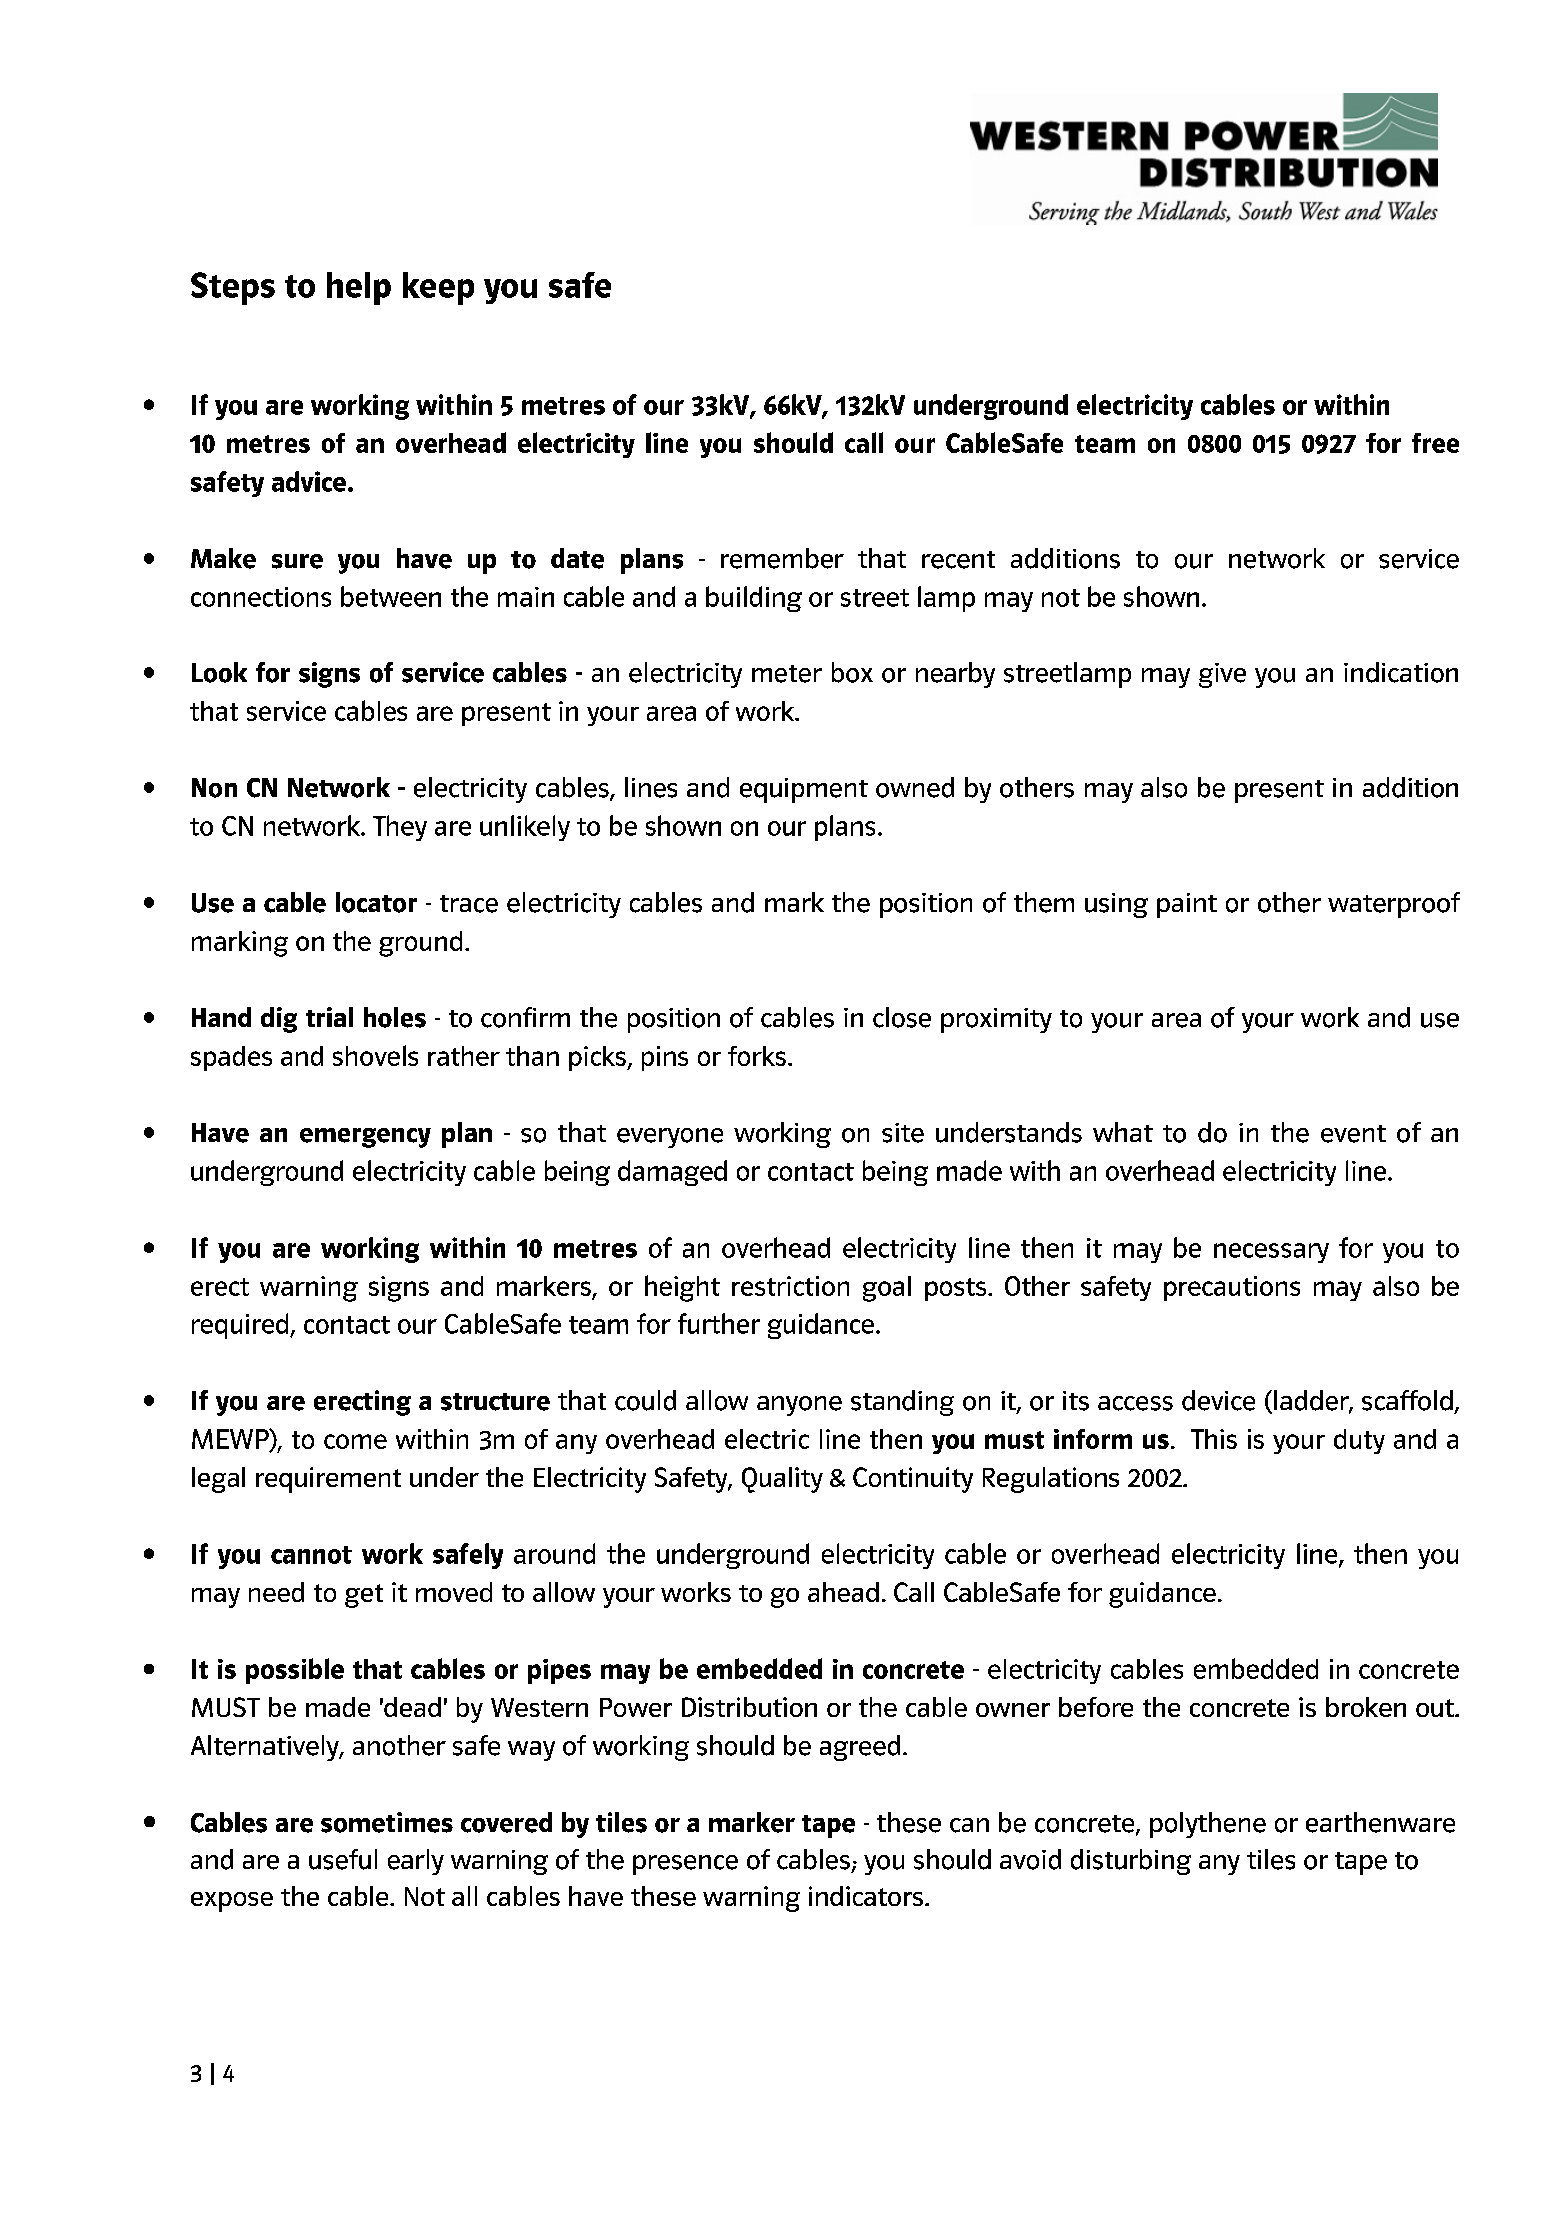 The image size is (1568, 2219). I want to click on remember, so click(782, 558).
